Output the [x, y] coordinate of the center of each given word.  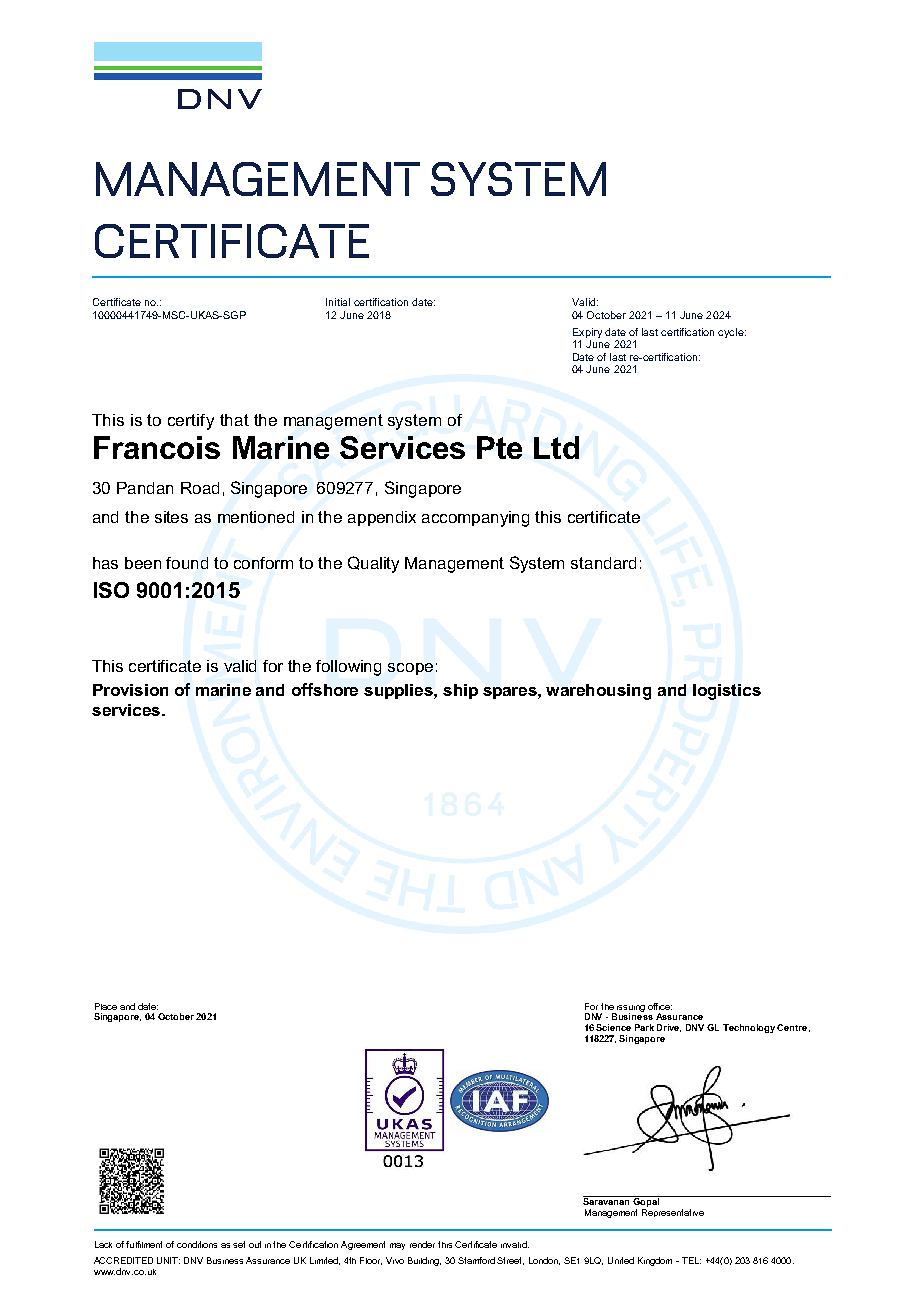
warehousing [598, 692]
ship [460, 691]
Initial [338, 302]
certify [191, 422]
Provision [130, 690]
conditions [197, 1244]
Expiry [587, 334]
